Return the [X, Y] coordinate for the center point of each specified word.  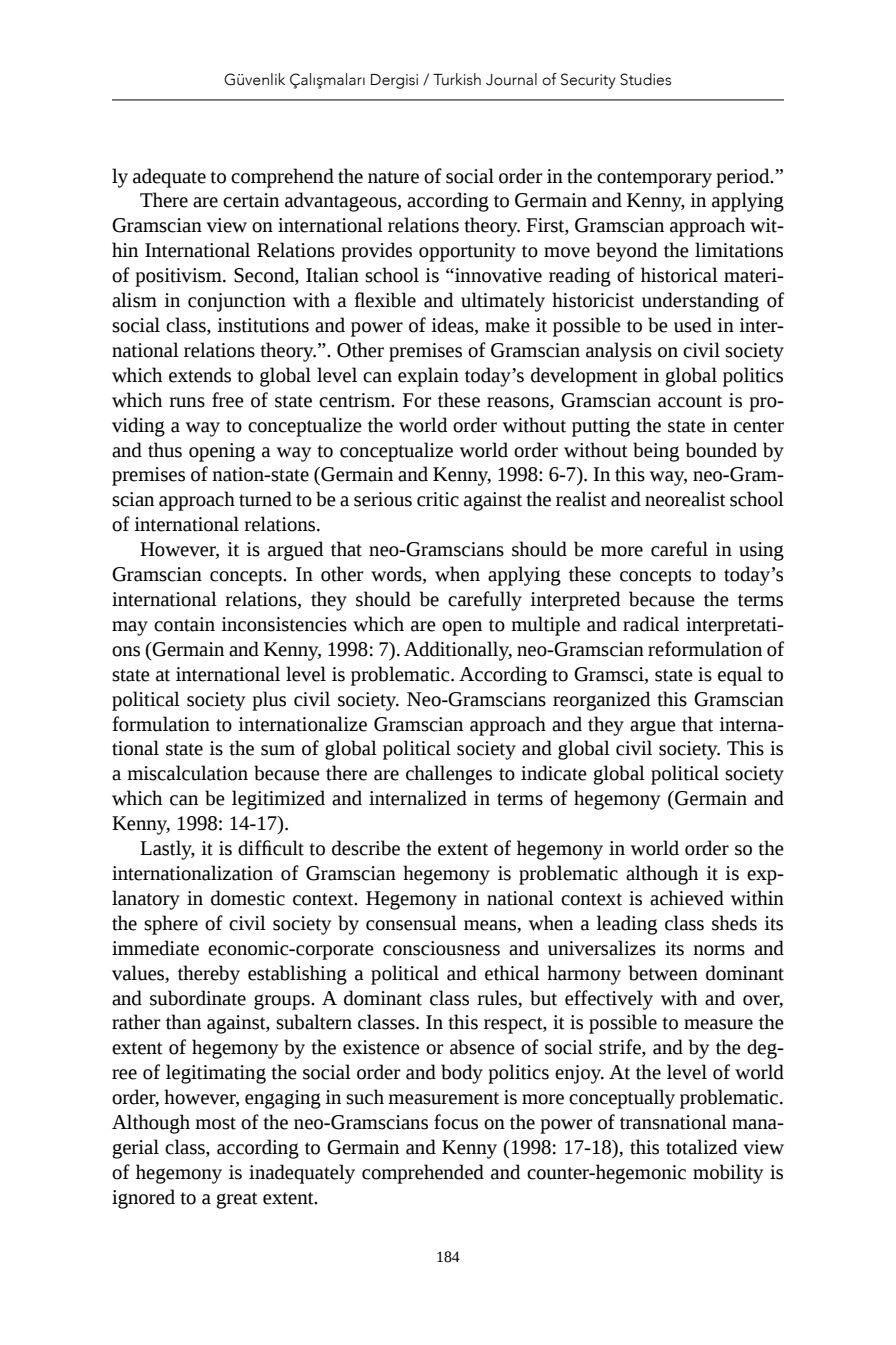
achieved [687, 898]
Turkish [457, 79]
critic [438, 499]
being [656, 452]
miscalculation [187, 773]
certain [251, 200]
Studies [645, 79]
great [237, 1200]
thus [165, 450]
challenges [449, 775]
